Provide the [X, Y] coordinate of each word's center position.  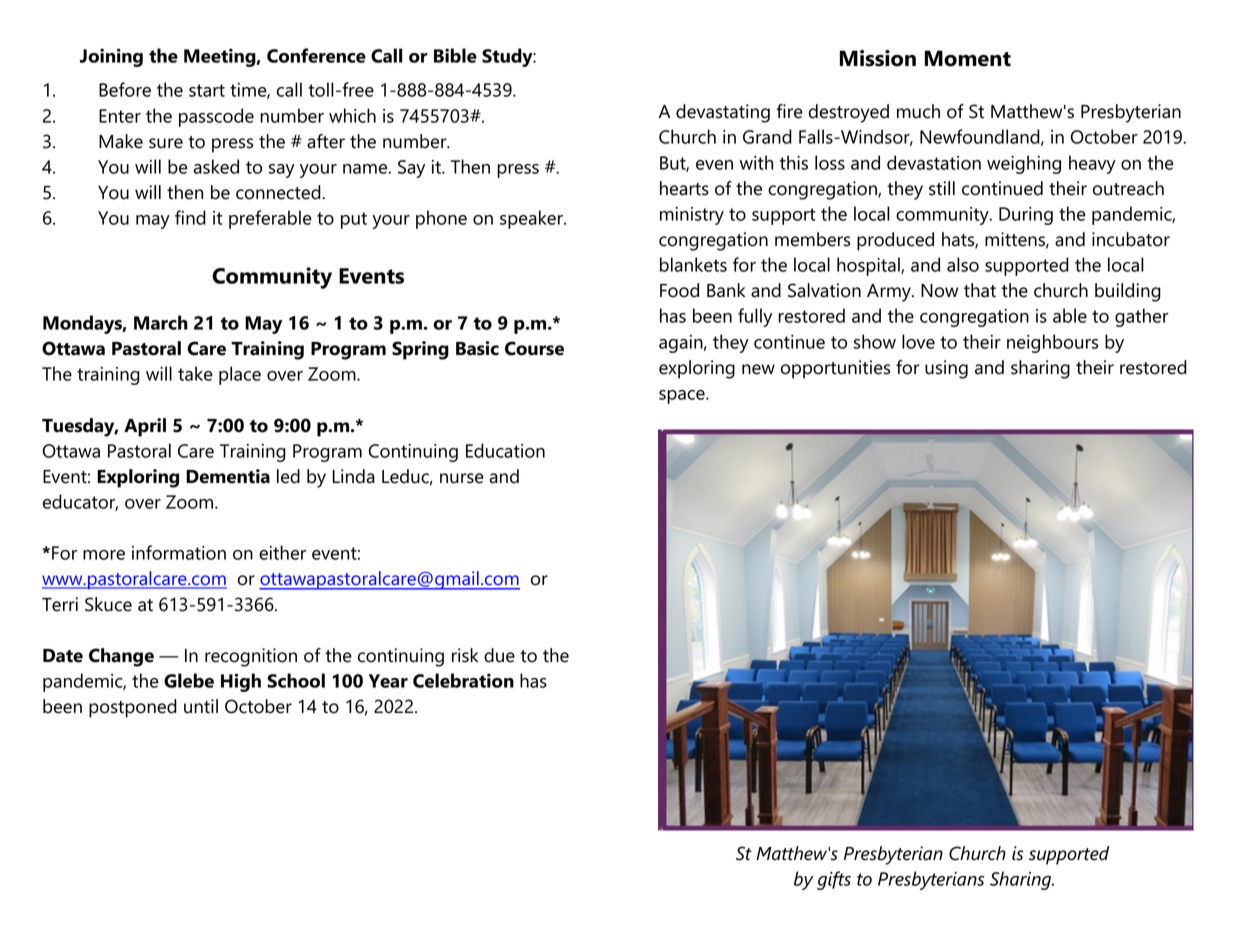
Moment [968, 58]
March [161, 322]
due [499, 655]
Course [534, 348]
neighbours [1052, 343]
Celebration [463, 680]
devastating [723, 113]
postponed [133, 708]
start [207, 90]
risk [465, 655]
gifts [834, 880]
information [179, 552]
